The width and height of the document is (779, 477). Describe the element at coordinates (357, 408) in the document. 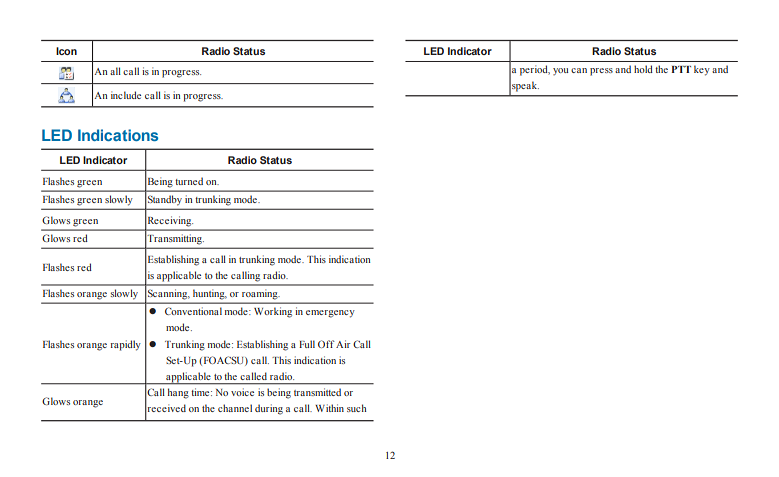

I see `such` at that location.
